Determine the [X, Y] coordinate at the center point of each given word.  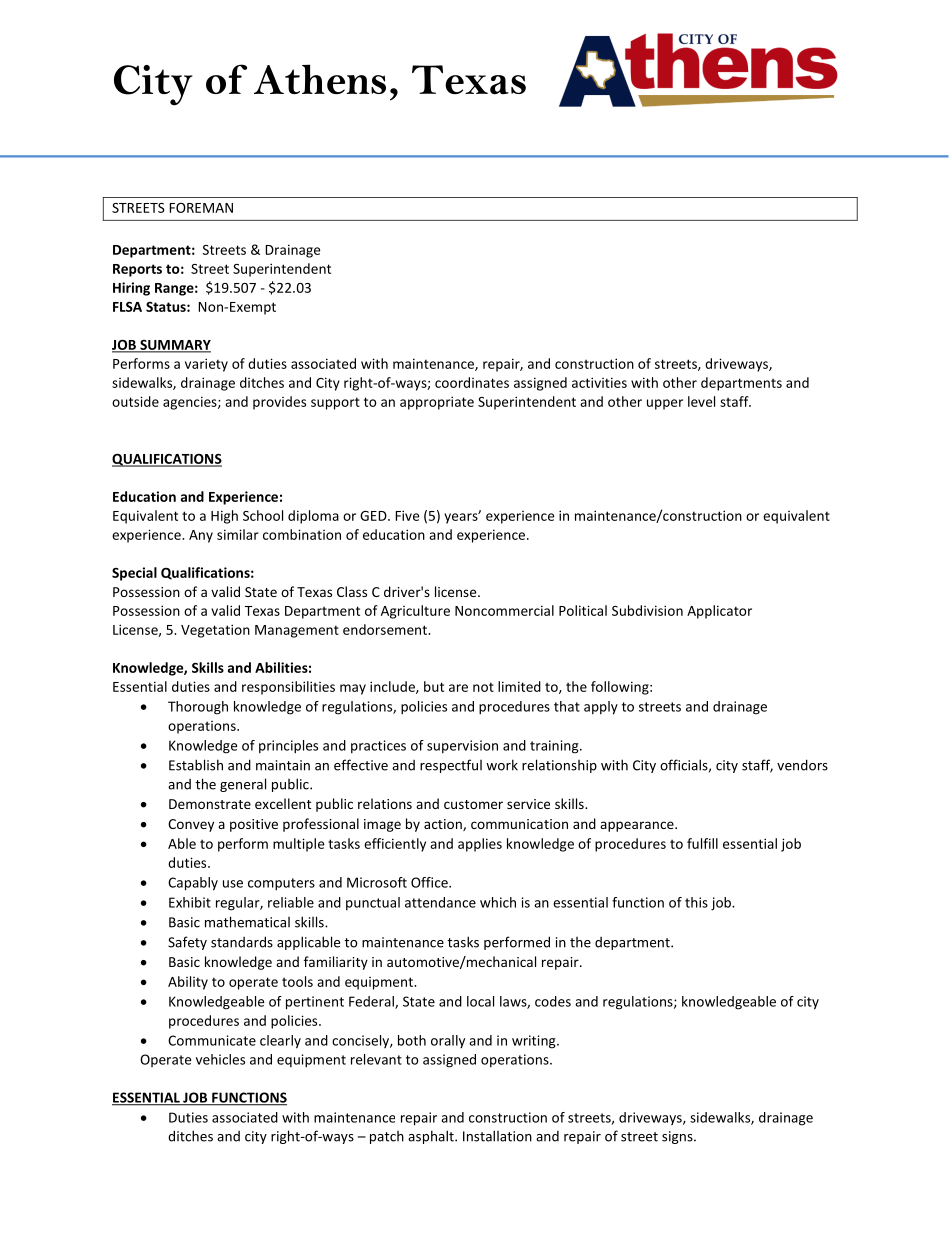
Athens [320, 79]
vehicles [220, 1059]
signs [678, 1137]
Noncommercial [504, 610]
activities [599, 382]
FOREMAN [201, 208]
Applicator [719, 612]
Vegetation [215, 631]
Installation [497, 1136]
